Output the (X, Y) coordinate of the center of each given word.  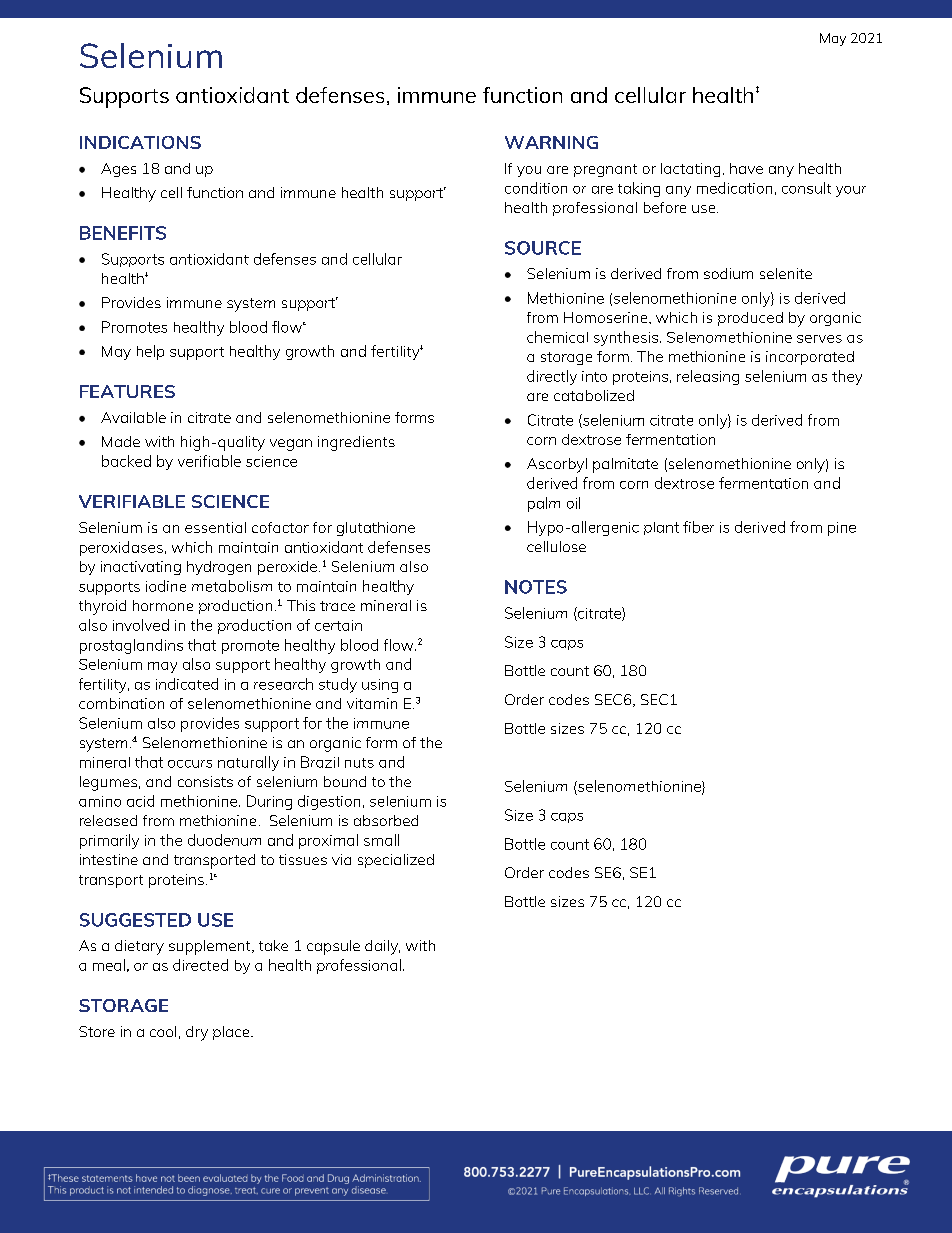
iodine (166, 586)
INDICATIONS (140, 142)
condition (536, 188)
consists (205, 781)
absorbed (386, 820)
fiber (698, 527)
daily (382, 947)
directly (552, 377)
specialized (396, 861)
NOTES (536, 587)
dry (197, 1033)
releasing (708, 377)
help (150, 352)
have (746, 168)
